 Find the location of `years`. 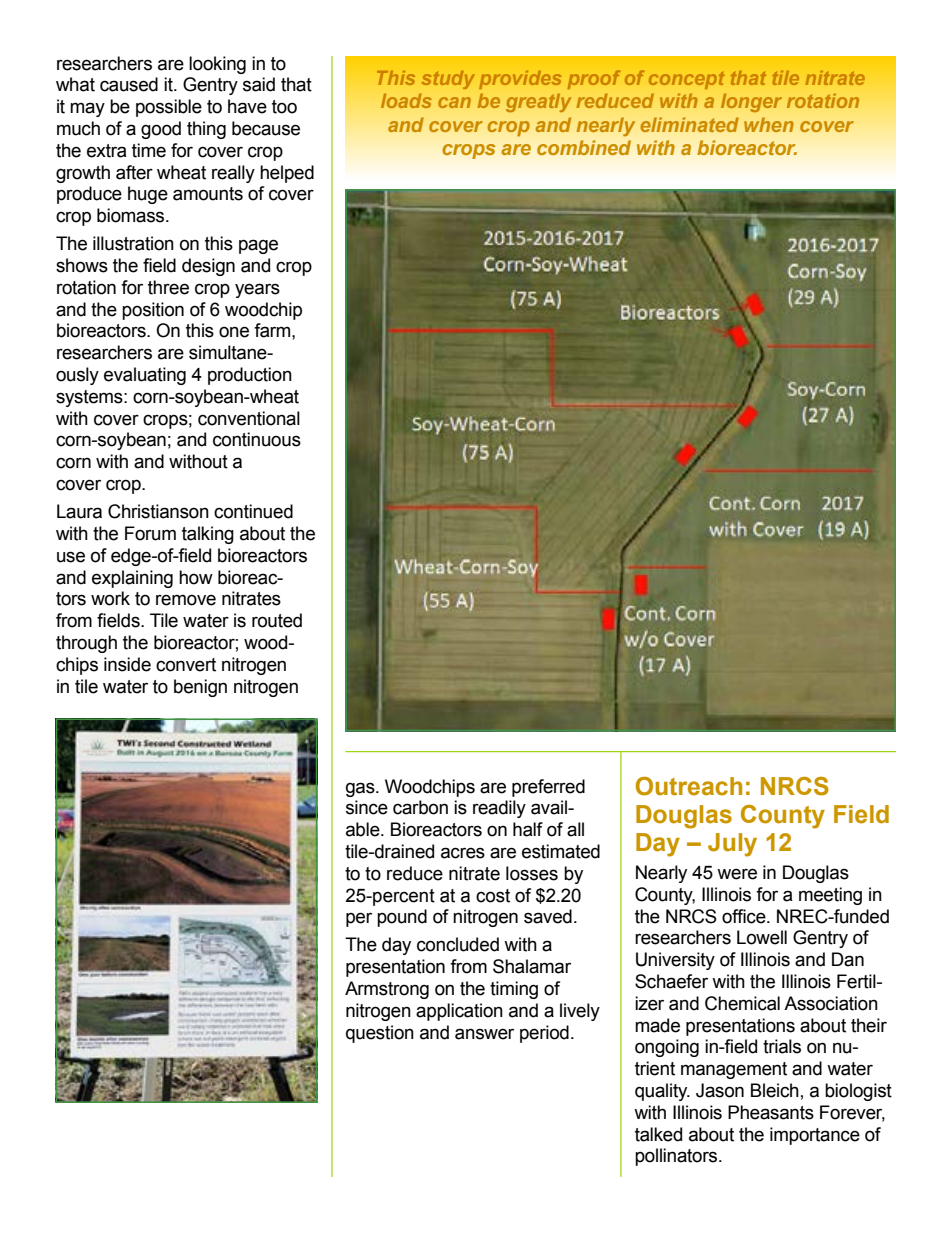

years is located at coordinates (257, 290).
